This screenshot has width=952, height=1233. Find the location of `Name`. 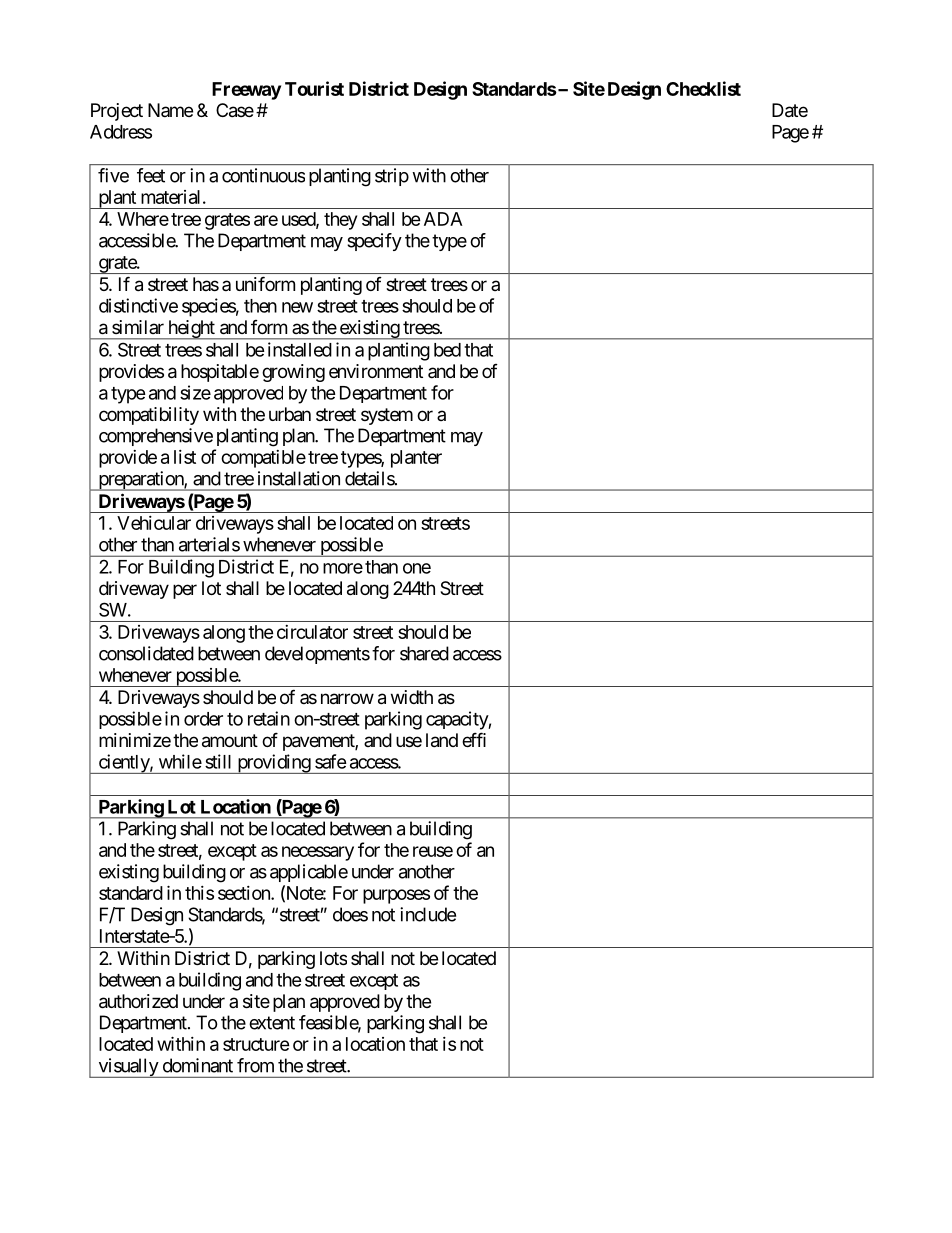

Name is located at coordinates (170, 110).
